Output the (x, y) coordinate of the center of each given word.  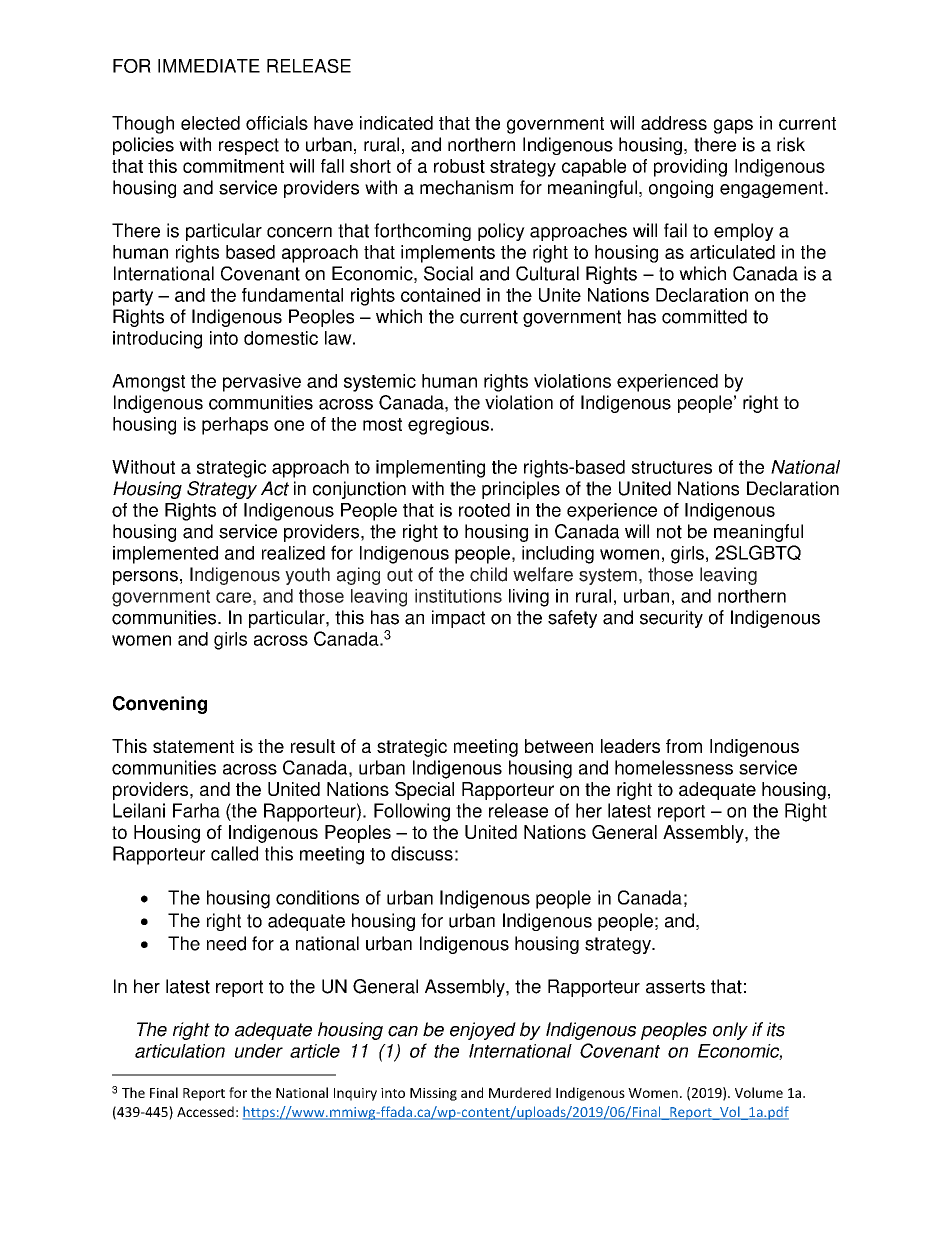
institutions (458, 596)
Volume (759, 1092)
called (234, 853)
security (671, 619)
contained (440, 295)
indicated (396, 123)
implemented (165, 555)
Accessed (205, 1111)
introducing (157, 340)
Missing (433, 1094)
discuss (422, 853)
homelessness (674, 767)
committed (704, 316)
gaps (733, 126)
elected (210, 123)
